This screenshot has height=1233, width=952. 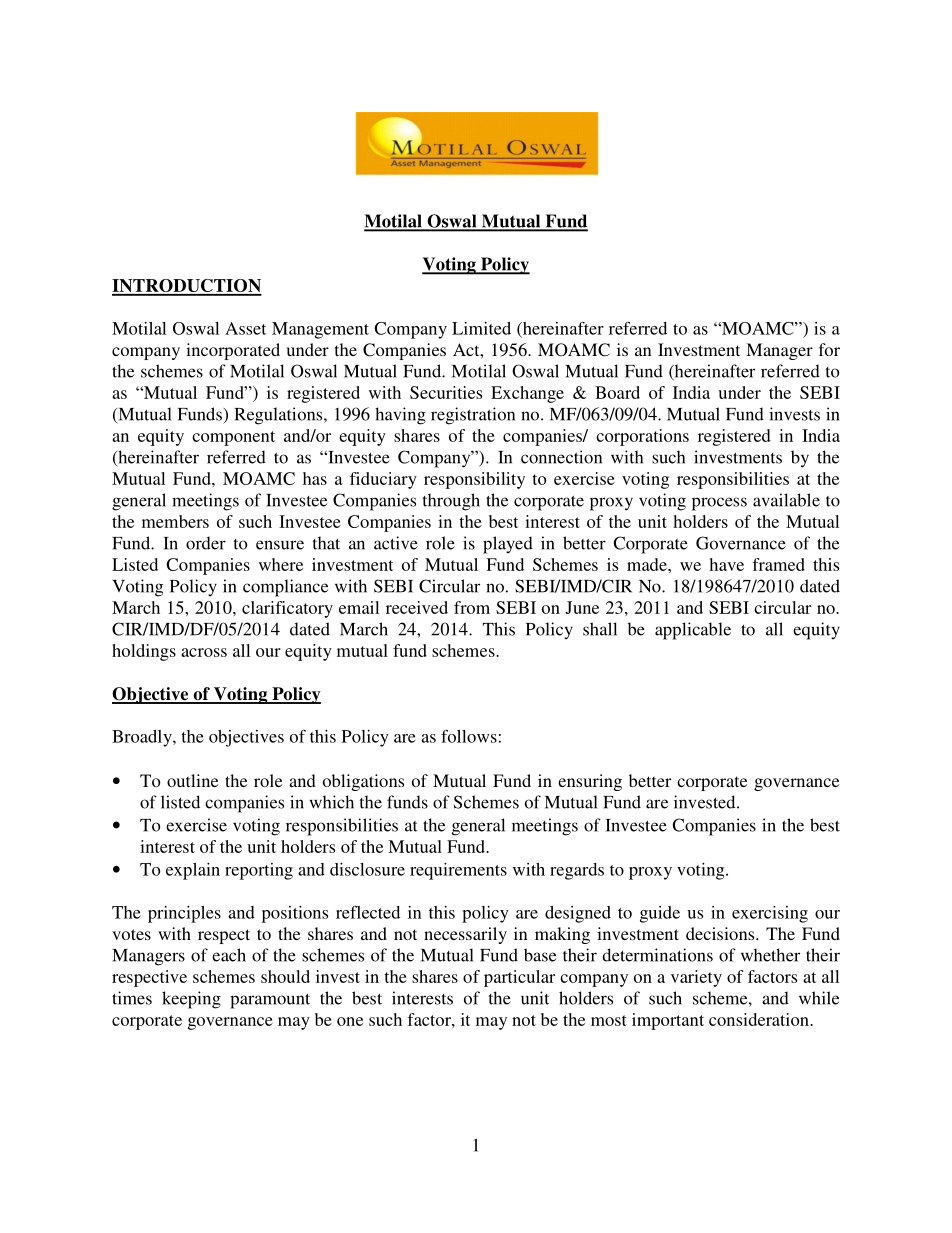 I want to click on Asset, so click(x=245, y=328).
